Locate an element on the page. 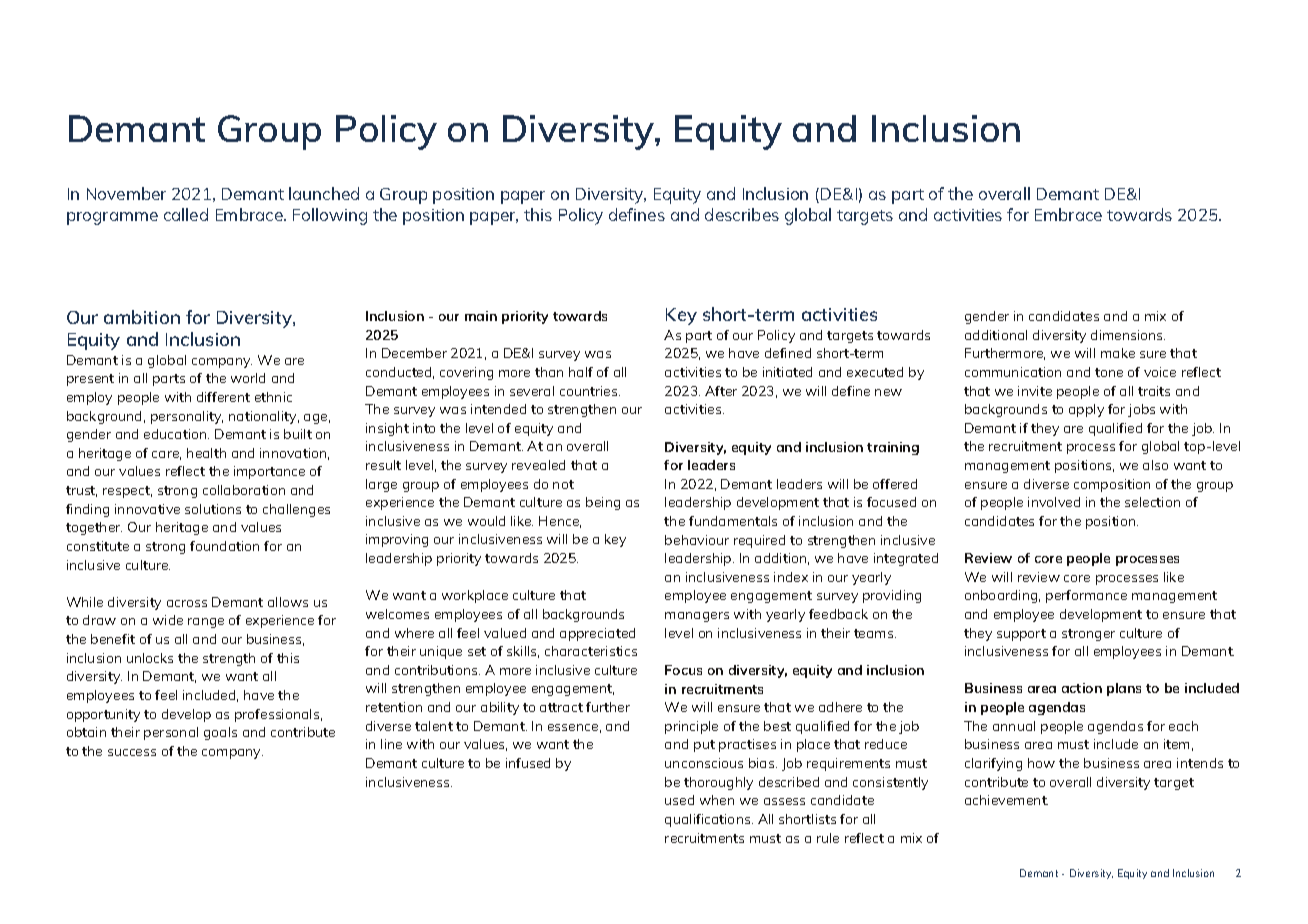  involved is located at coordinates (1054, 502).
